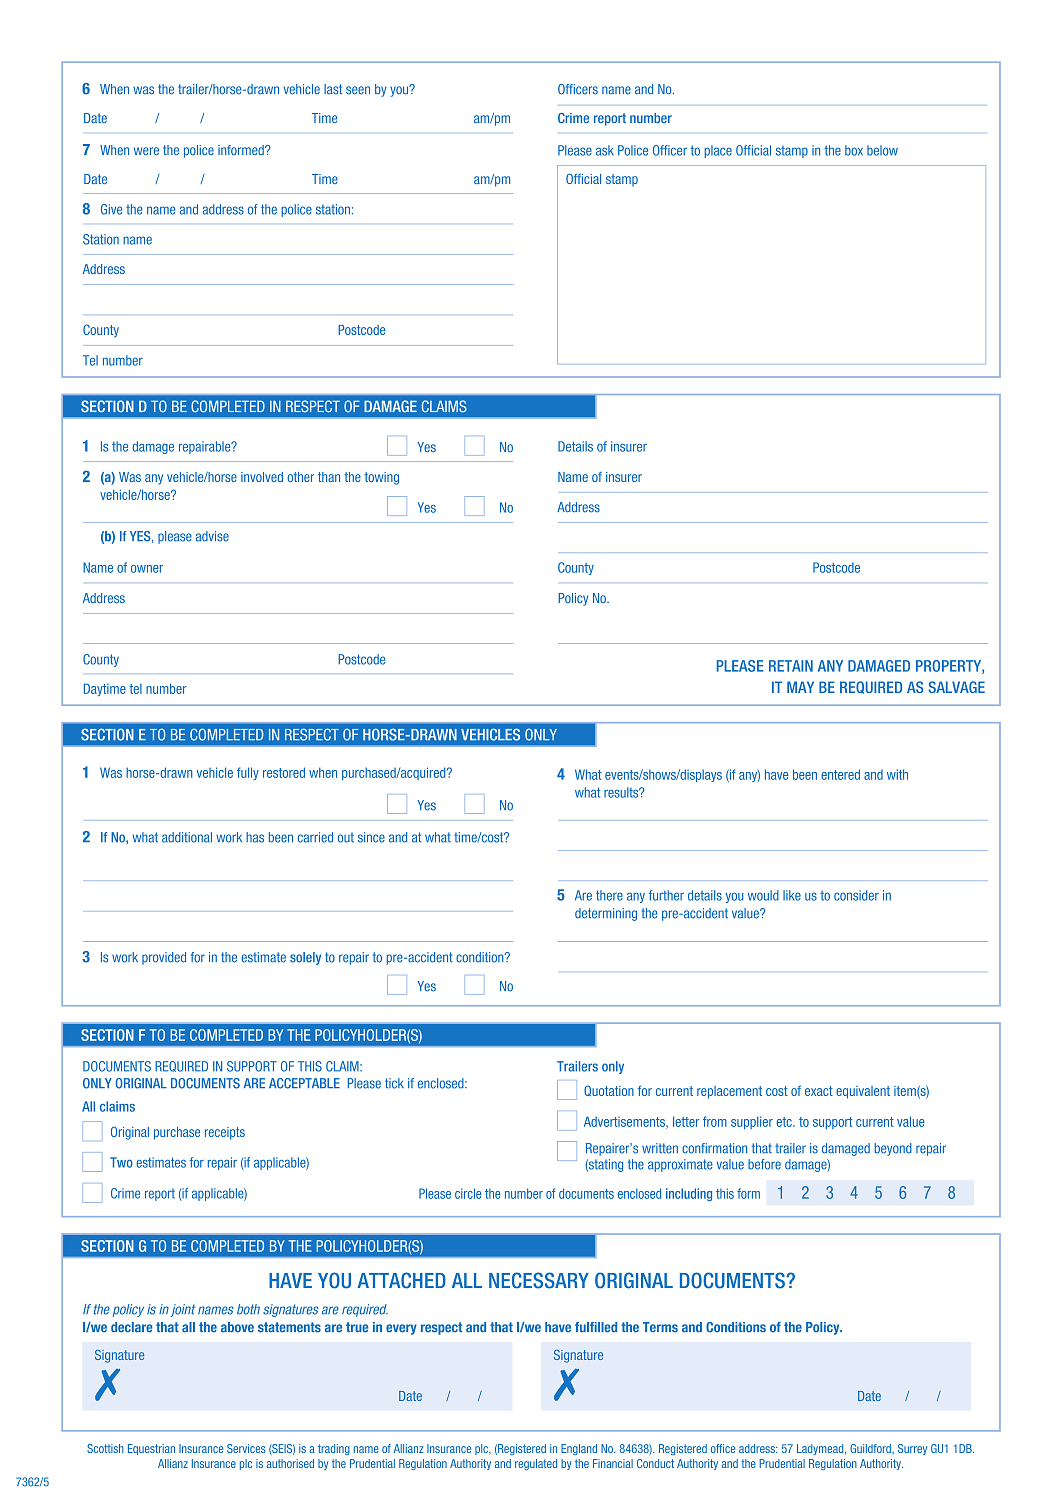  I want to click on regulated, so click(536, 1464).
